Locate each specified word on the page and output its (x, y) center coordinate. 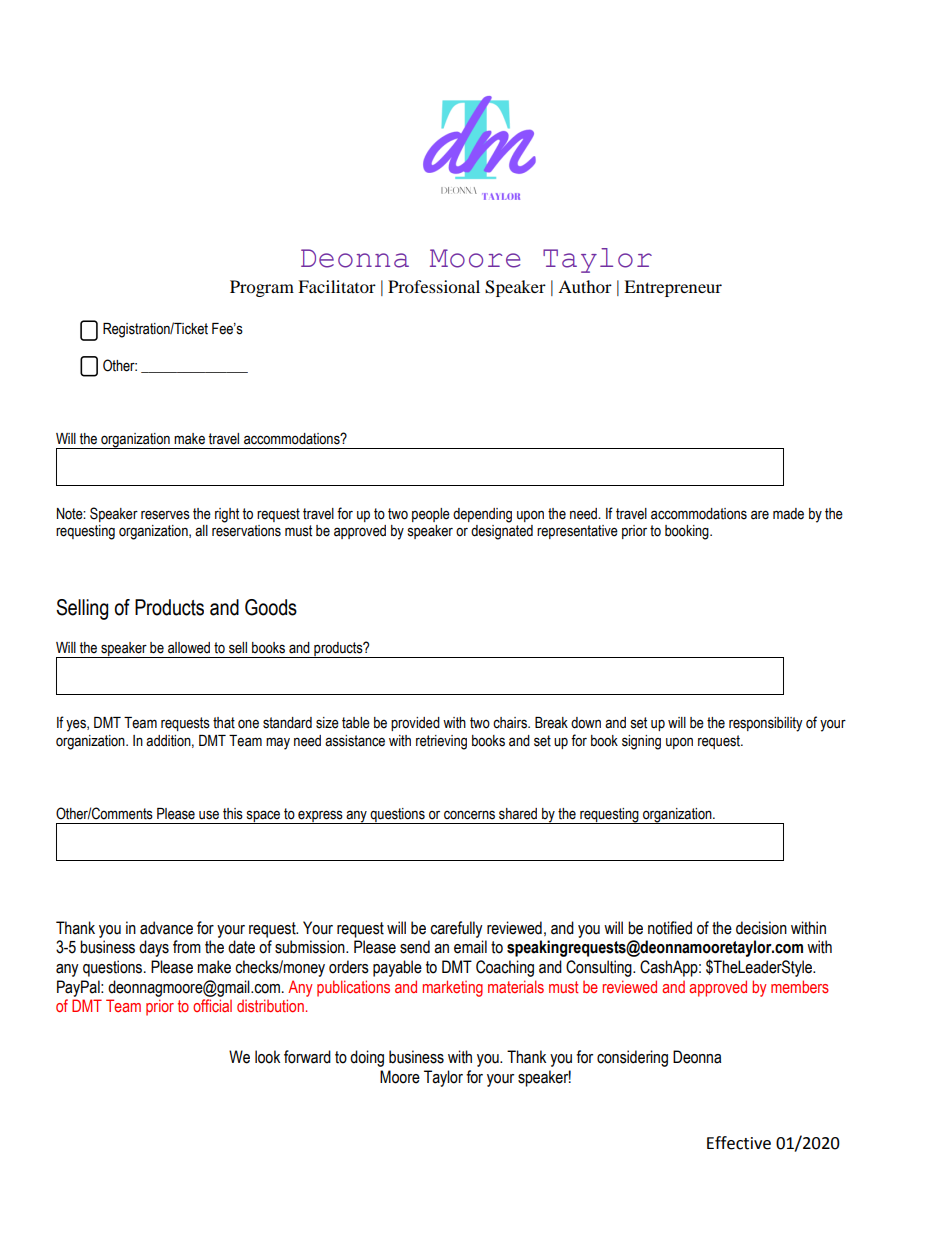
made (788, 514)
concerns (469, 815)
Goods (271, 607)
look (267, 1057)
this (233, 814)
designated (502, 532)
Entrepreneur (673, 288)
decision (761, 928)
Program (262, 288)
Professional (434, 286)
